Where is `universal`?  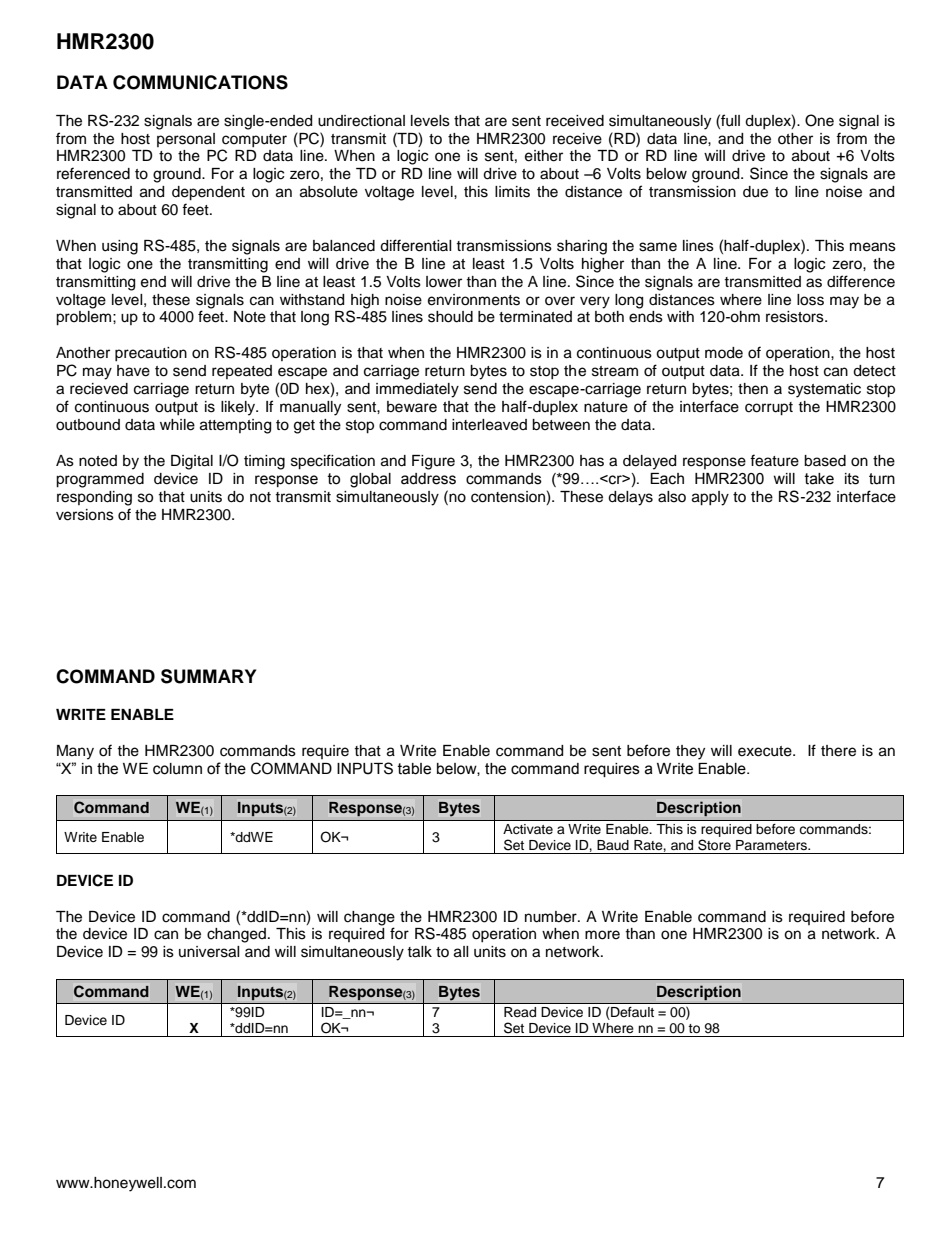 universal is located at coordinates (209, 952).
